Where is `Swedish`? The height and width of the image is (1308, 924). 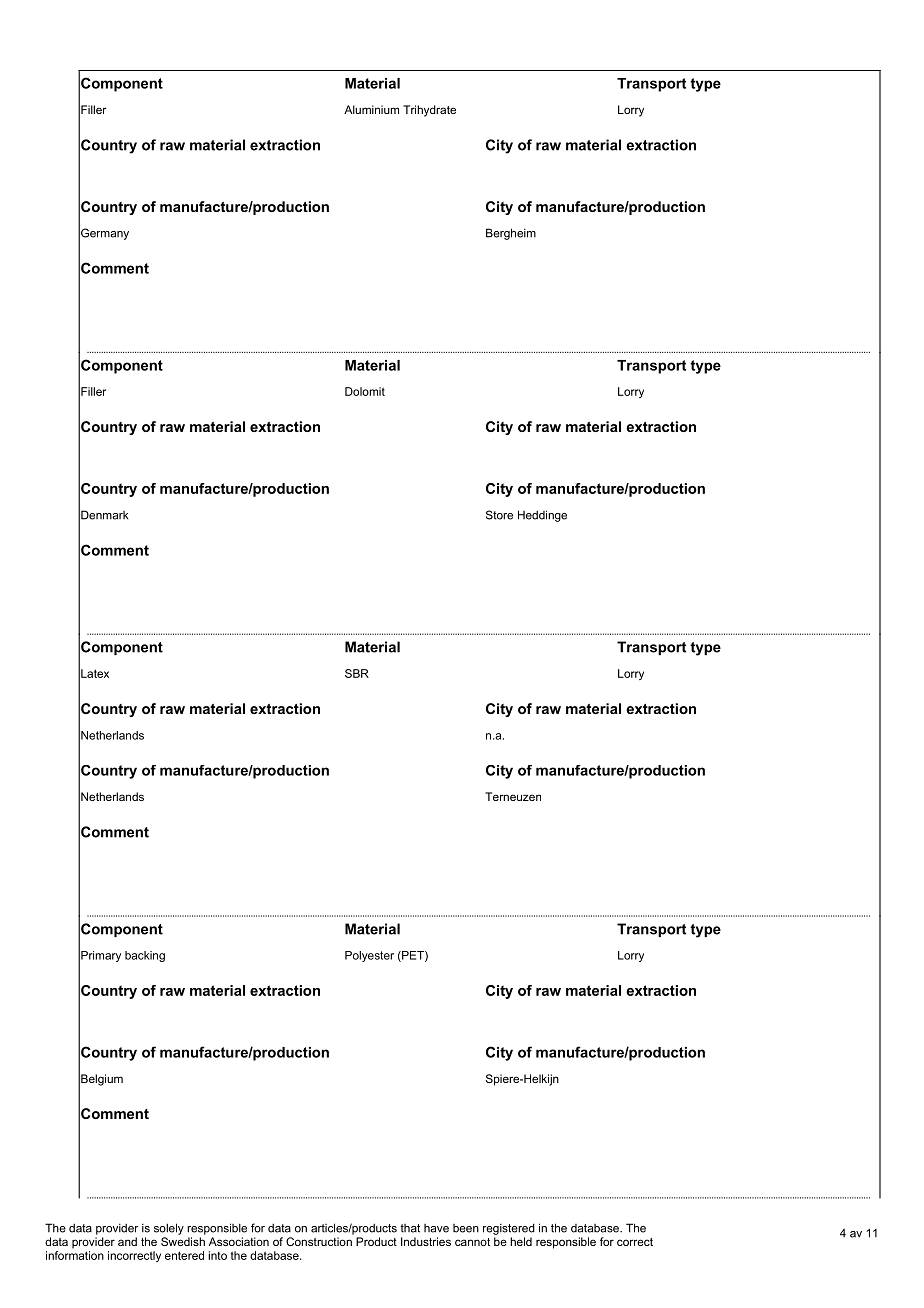
Swedish is located at coordinates (183, 1241).
